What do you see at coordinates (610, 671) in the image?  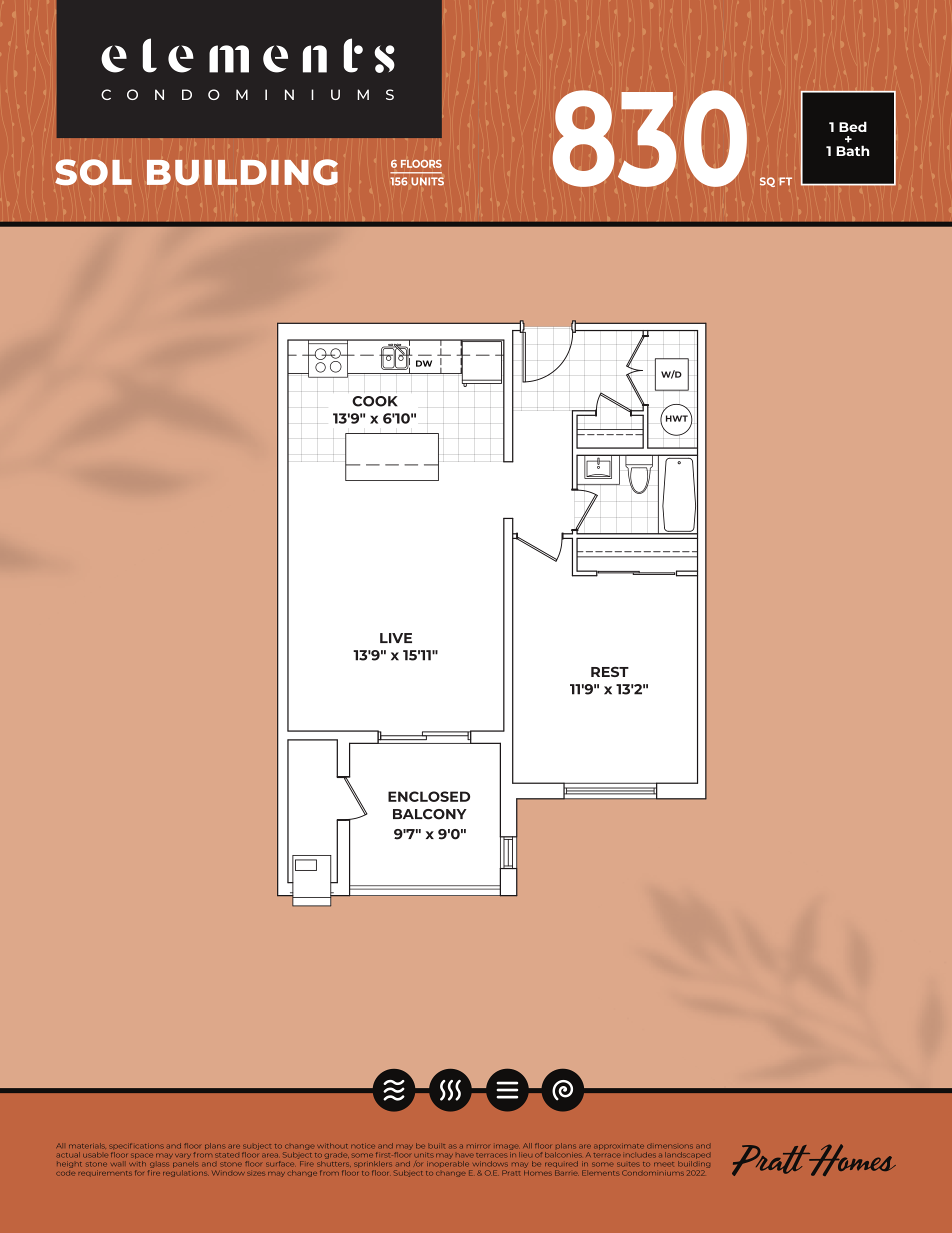 I see `REST` at bounding box center [610, 671].
